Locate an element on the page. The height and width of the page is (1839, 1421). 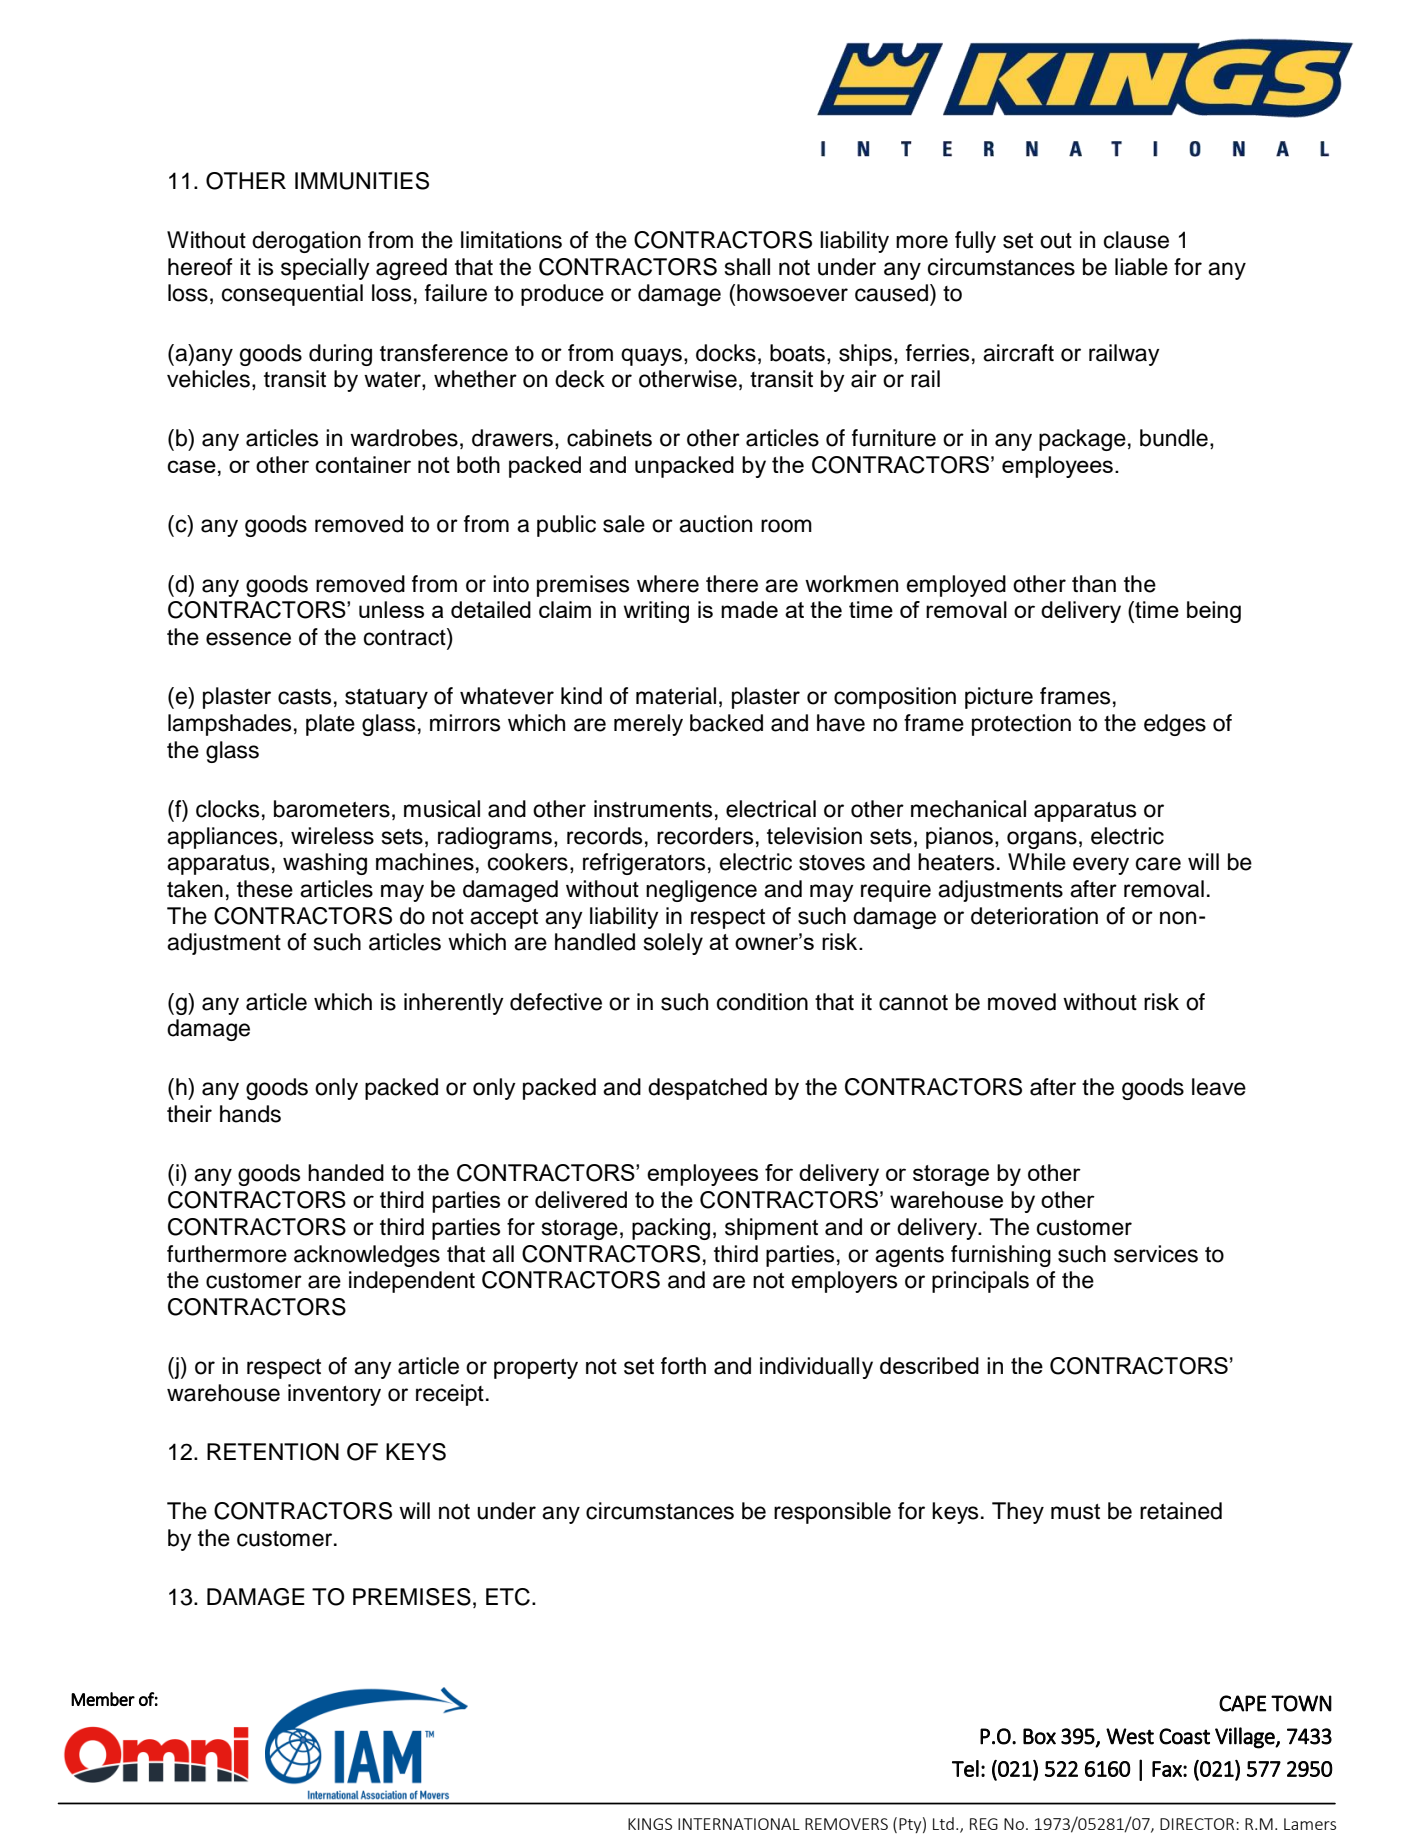
clause is located at coordinates (1136, 240).
